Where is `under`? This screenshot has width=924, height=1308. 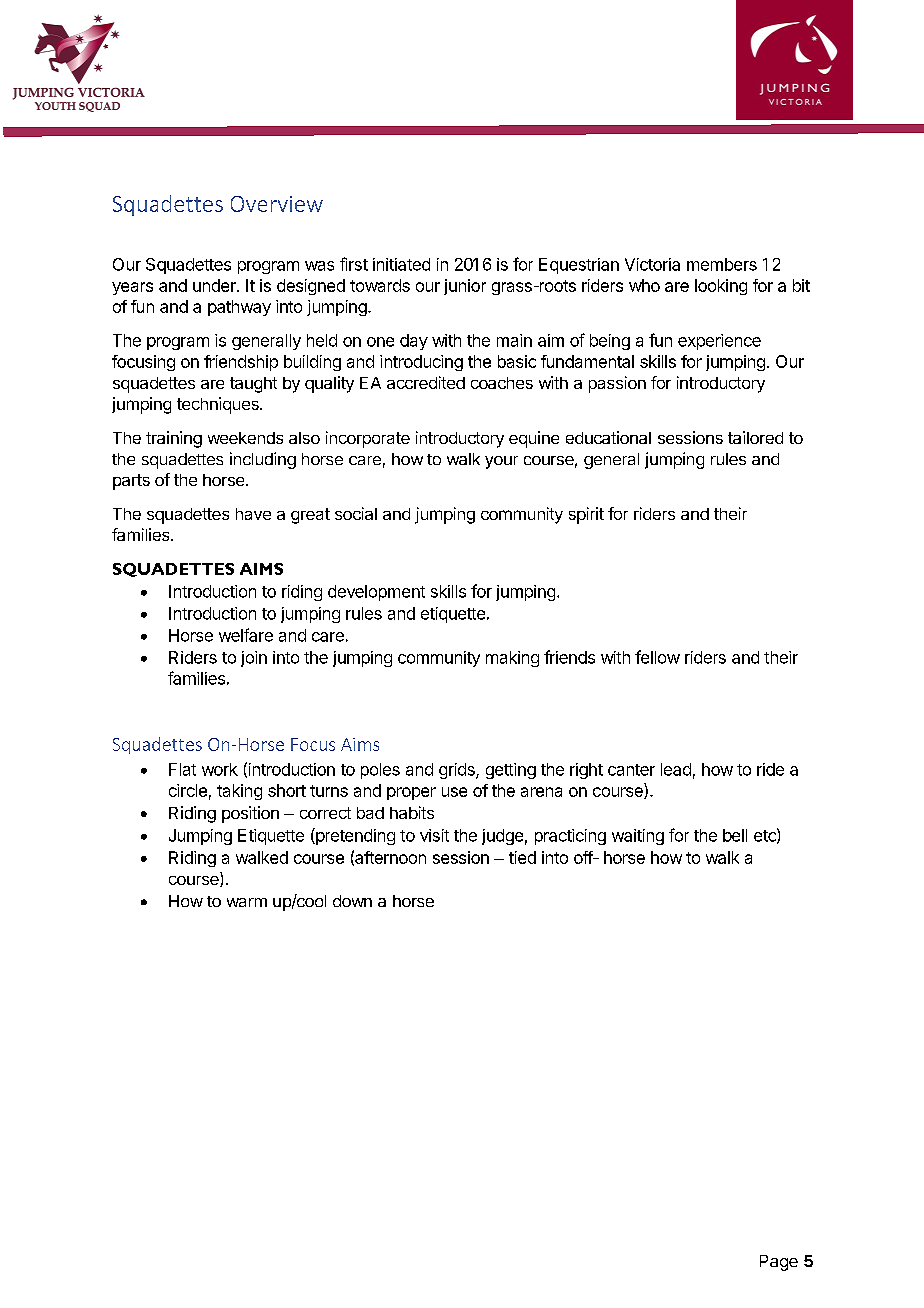
under is located at coordinates (215, 285).
